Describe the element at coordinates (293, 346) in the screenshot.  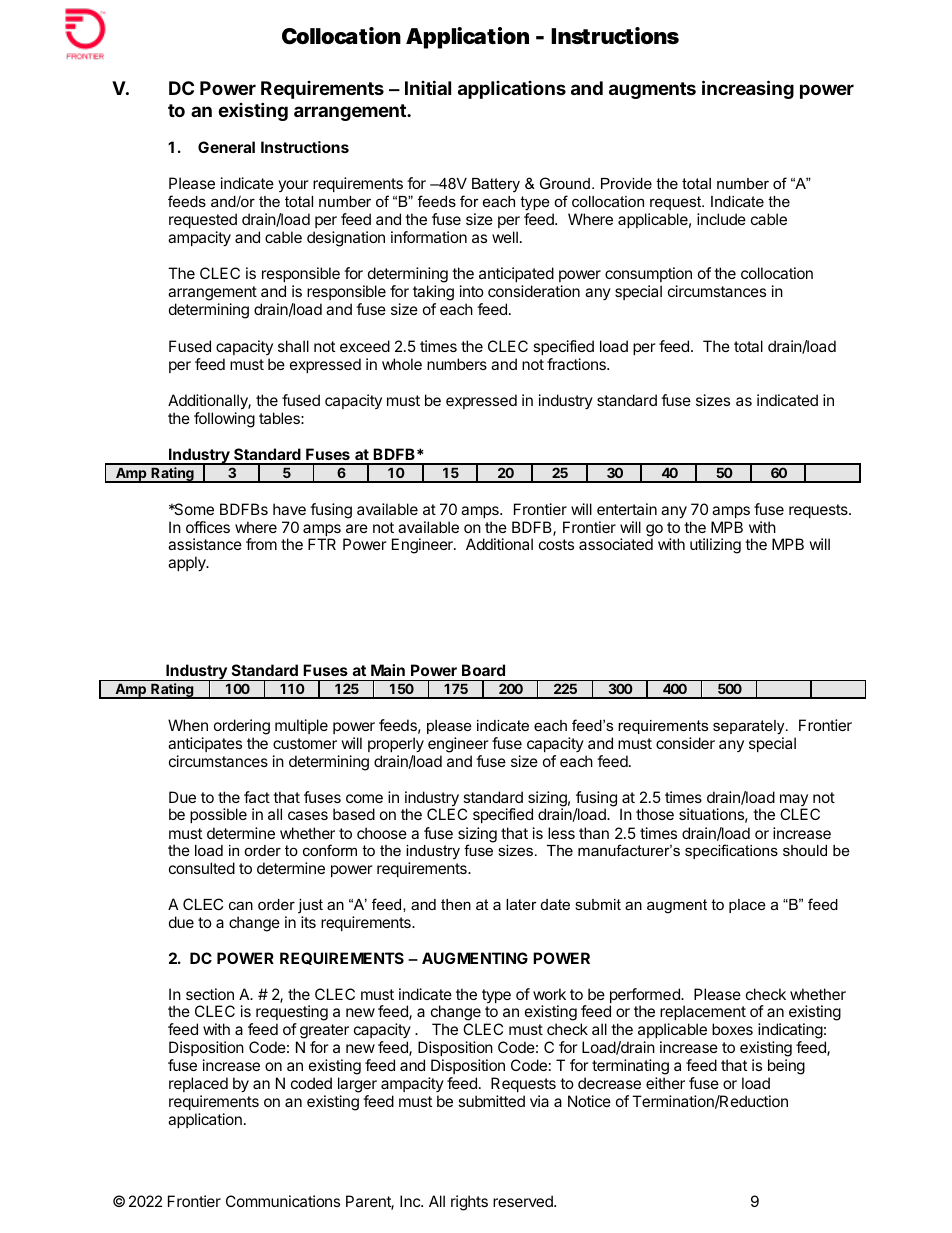
I see `shall` at that location.
